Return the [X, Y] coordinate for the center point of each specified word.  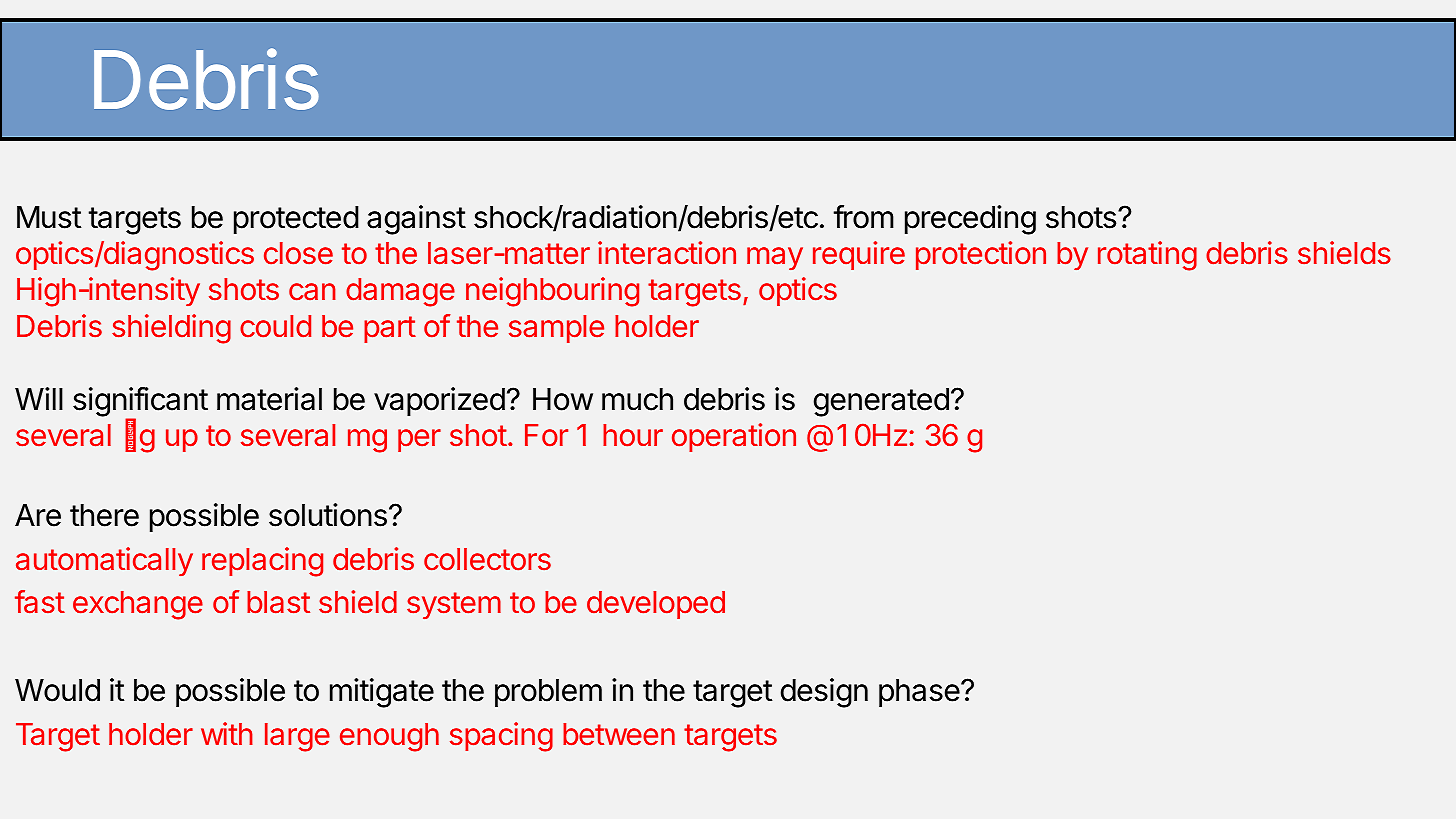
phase [919, 693]
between [619, 734]
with [227, 733]
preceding [970, 220]
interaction [667, 253]
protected [296, 220]
